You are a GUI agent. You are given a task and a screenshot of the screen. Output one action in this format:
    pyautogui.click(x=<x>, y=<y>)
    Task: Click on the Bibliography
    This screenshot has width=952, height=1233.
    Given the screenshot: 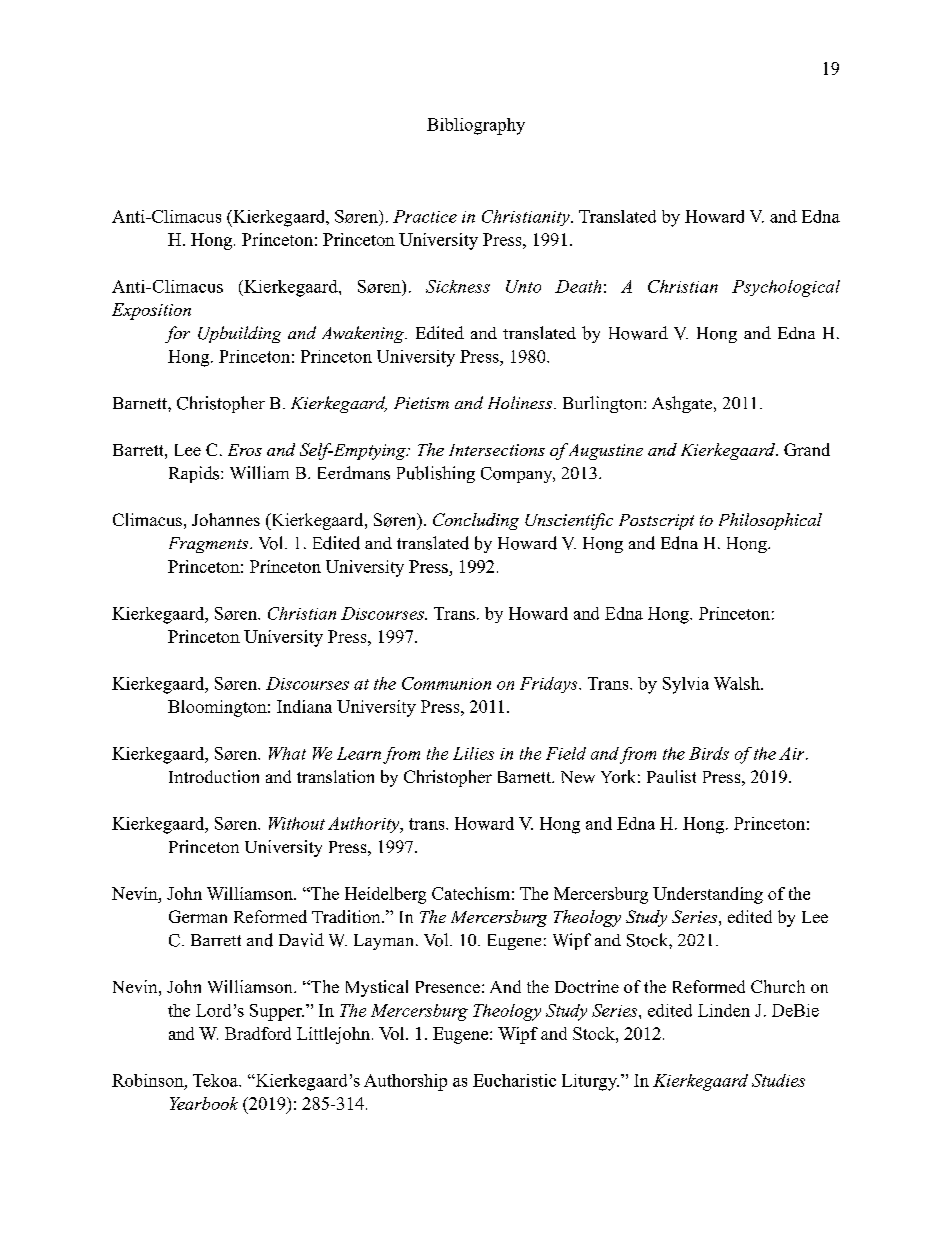 What is the action you would take?
    pyautogui.click(x=476, y=126)
